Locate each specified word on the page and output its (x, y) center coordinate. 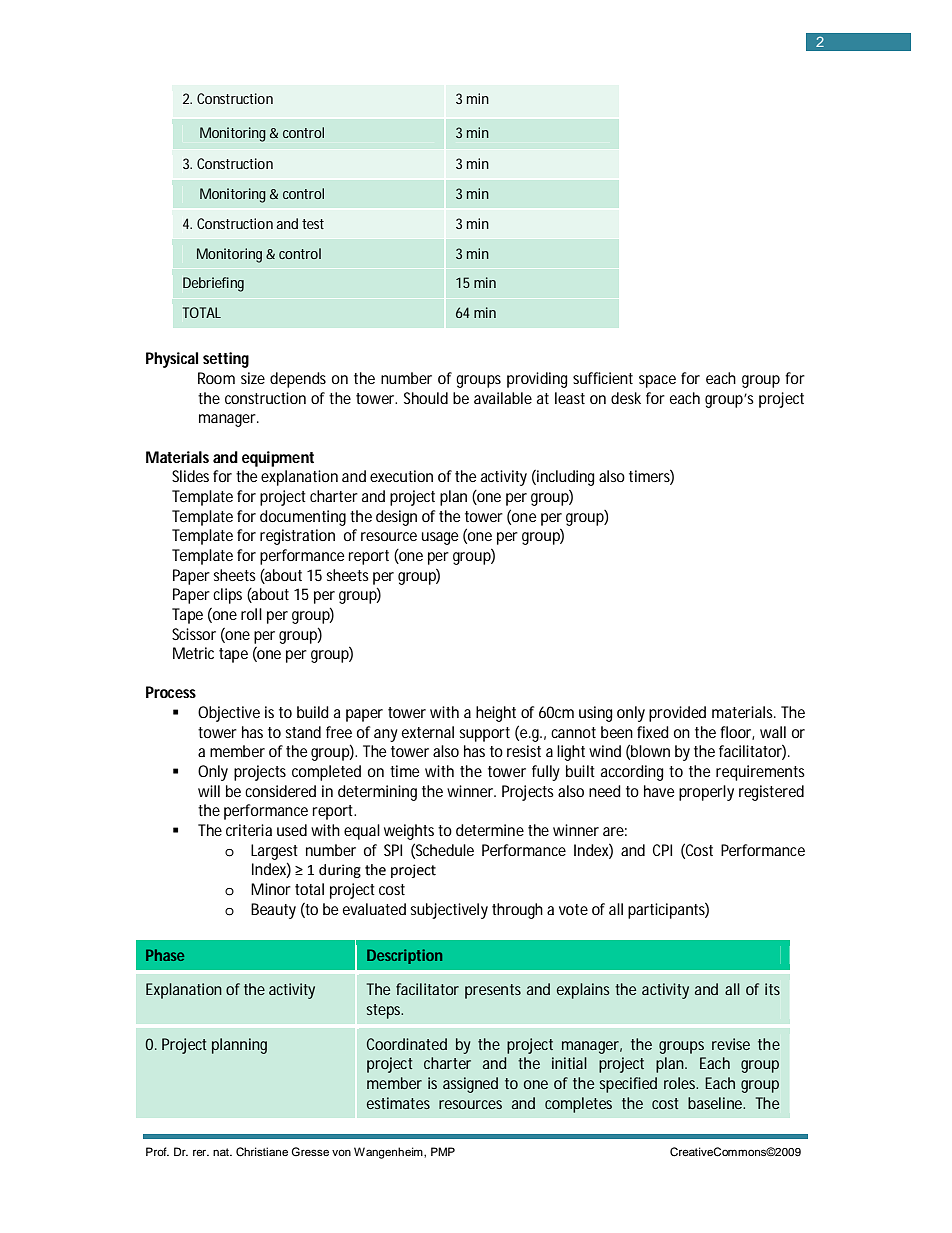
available (503, 398)
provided (677, 714)
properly (706, 793)
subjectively (449, 911)
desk (626, 398)
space (657, 381)
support (484, 734)
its (772, 989)
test (313, 224)
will (209, 791)
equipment (278, 459)
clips (227, 596)
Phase (165, 955)
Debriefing (213, 284)
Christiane (262, 1152)
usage (440, 538)
